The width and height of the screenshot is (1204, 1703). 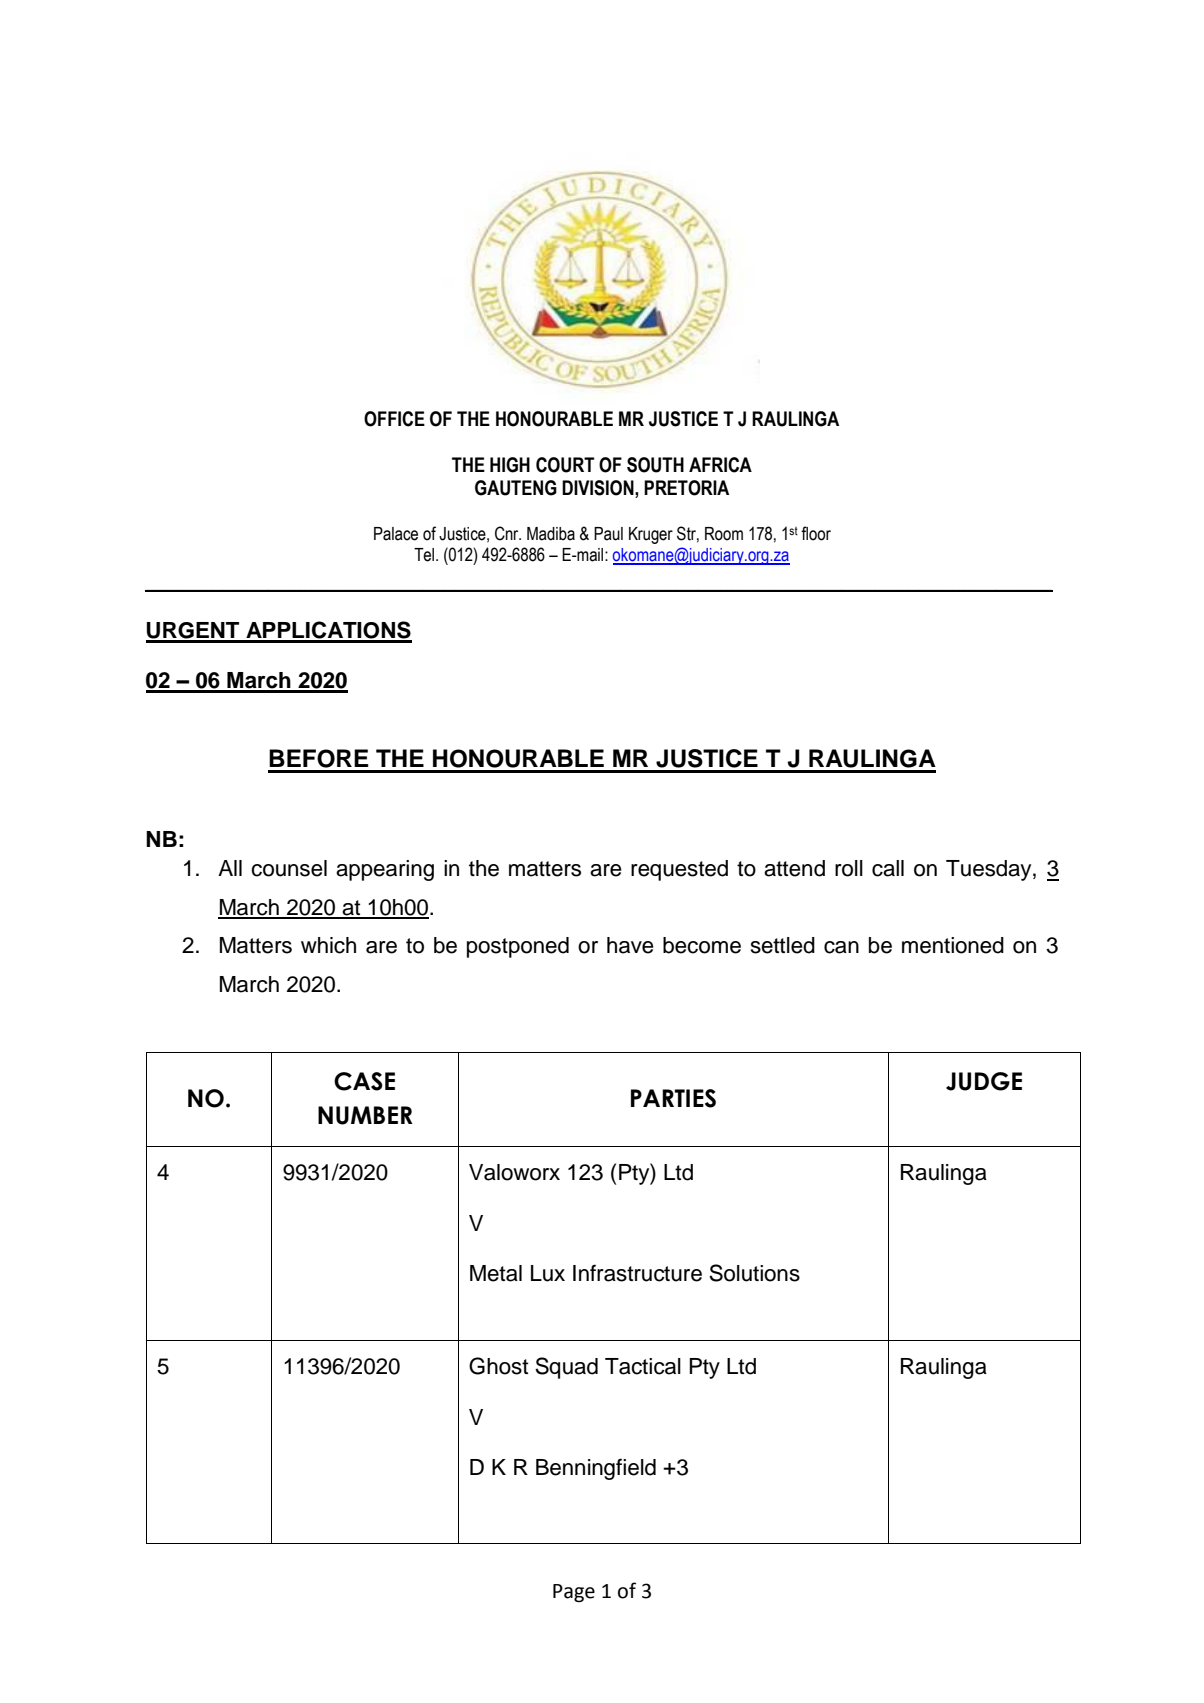 What do you see at coordinates (574, 1593) in the screenshot?
I see `Page` at bounding box center [574, 1593].
